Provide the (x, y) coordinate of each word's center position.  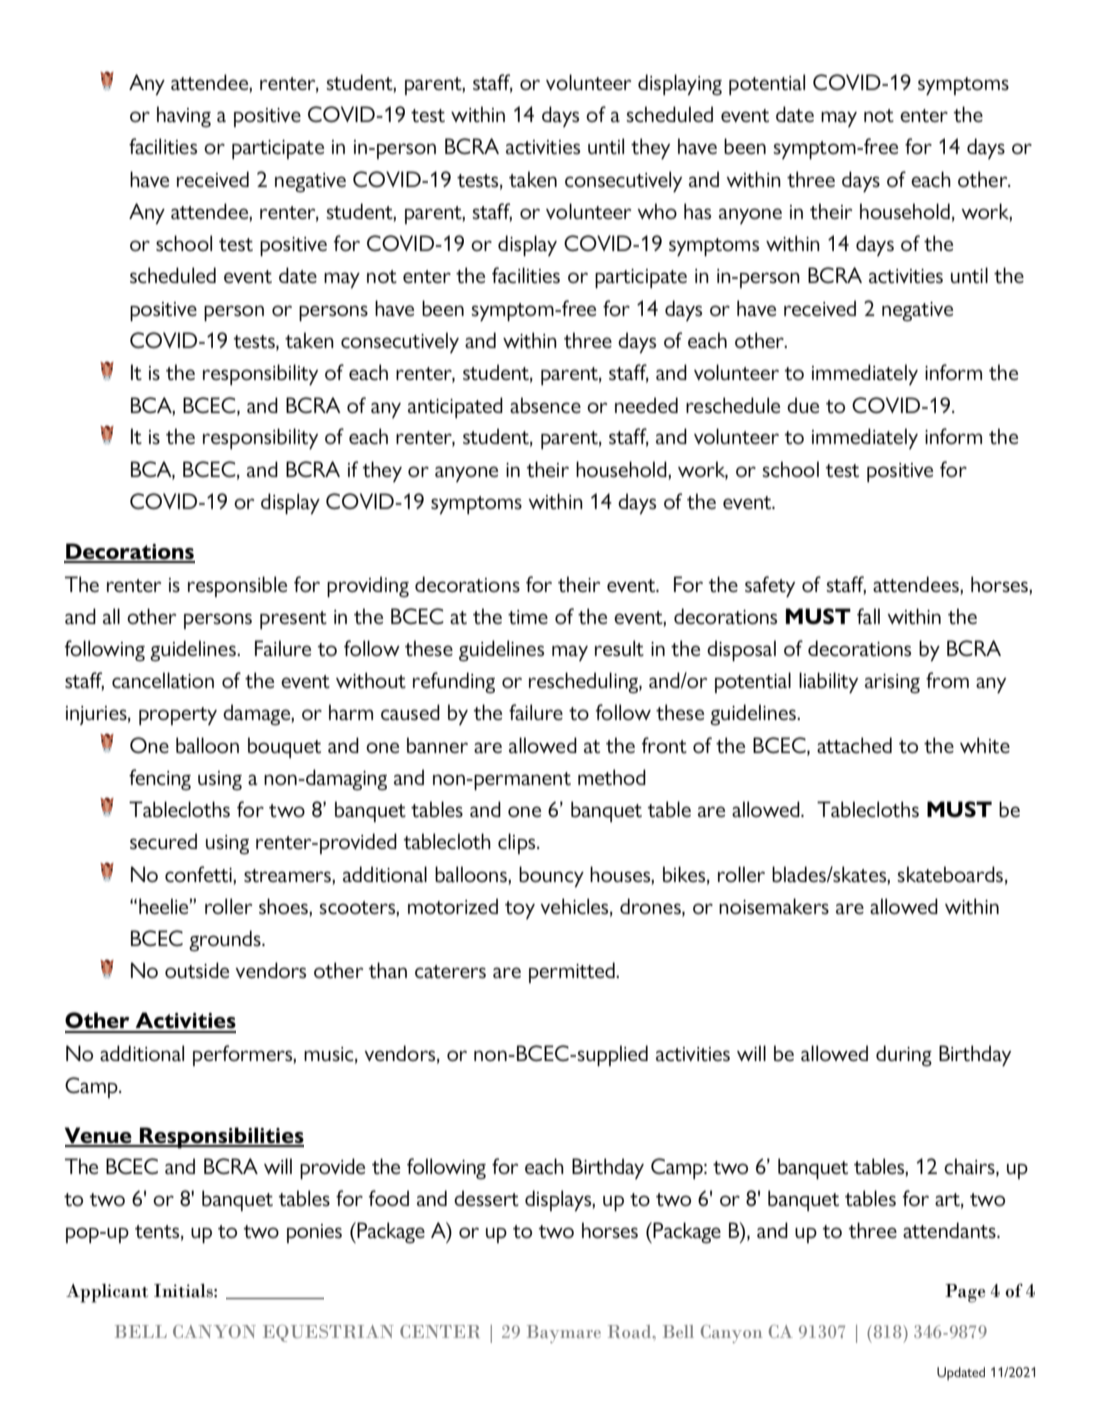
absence (545, 405)
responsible (237, 586)
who (657, 211)
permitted (573, 972)
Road (631, 1331)
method (612, 777)
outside (197, 970)
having (184, 116)
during (904, 1056)
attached (854, 745)
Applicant (107, 1293)
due (803, 405)
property (178, 716)
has (697, 211)
